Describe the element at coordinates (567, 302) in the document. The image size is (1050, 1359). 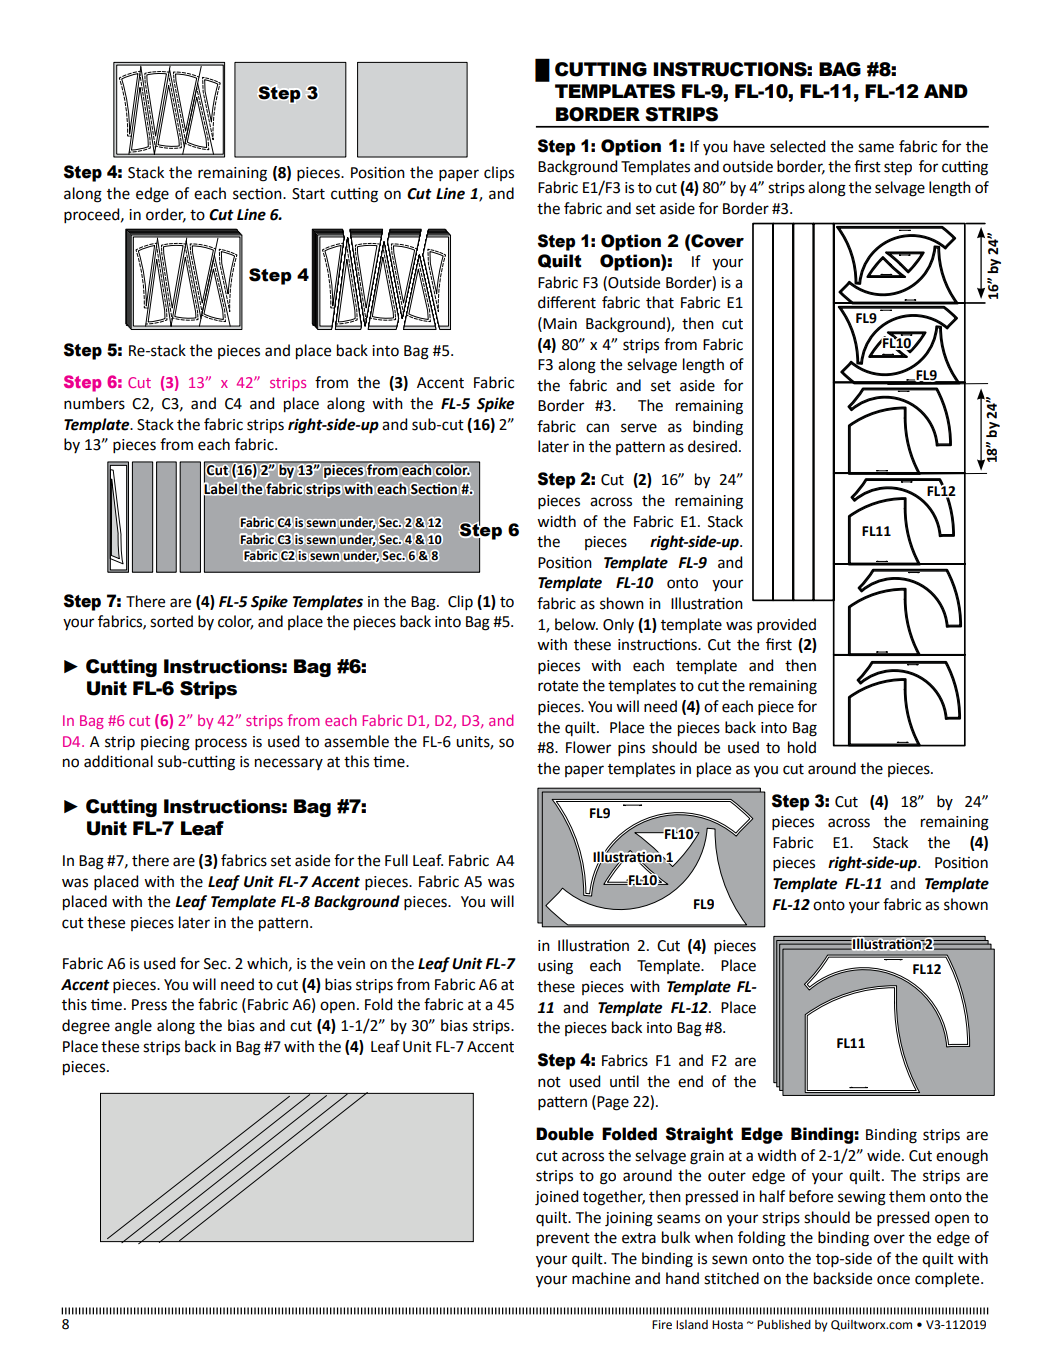
I see `different` at that location.
